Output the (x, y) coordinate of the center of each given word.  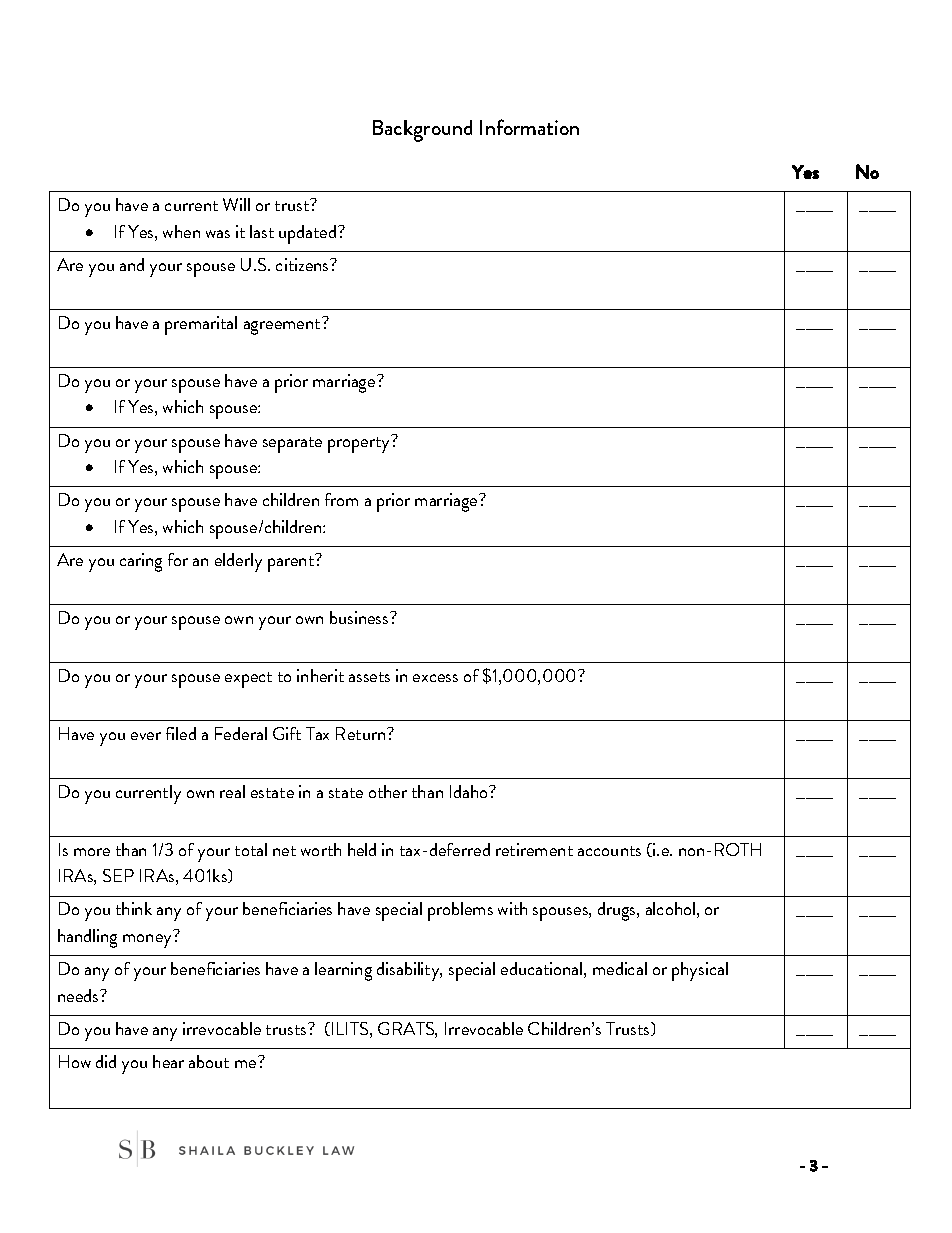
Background (422, 131)
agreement (283, 326)
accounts (609, 851)
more (92, 852)
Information (529, 127)
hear (168, 1061)
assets (369, 677)
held (362, 849)
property (360, 444)
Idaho (470, 791)
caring (141, 562)
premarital (201, 325)
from (341, 499)
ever (146, 736)
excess (435, 678)
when (181, 231)
